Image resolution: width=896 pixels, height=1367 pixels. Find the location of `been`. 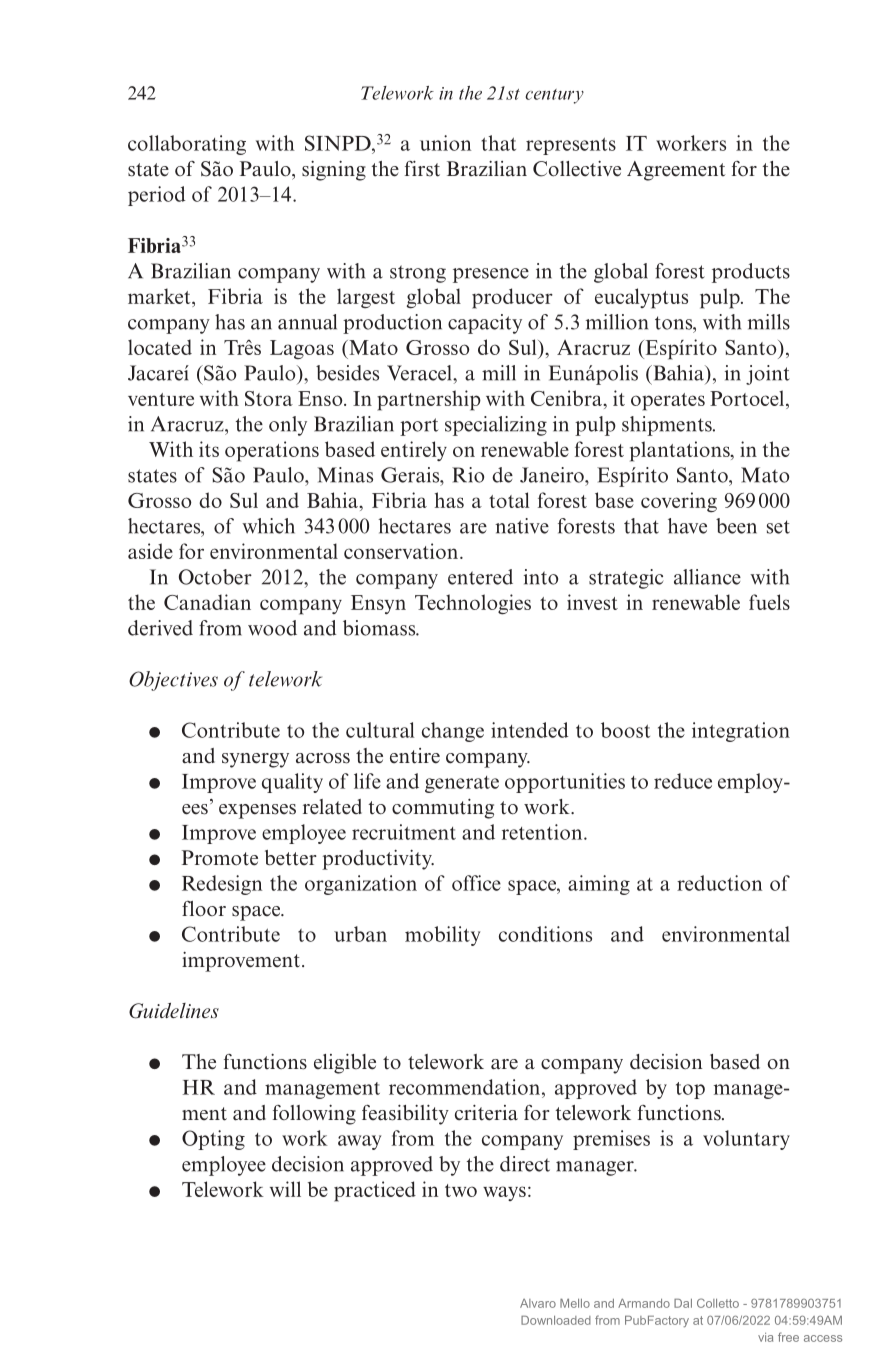

been is located at coordinates (736, 526).
